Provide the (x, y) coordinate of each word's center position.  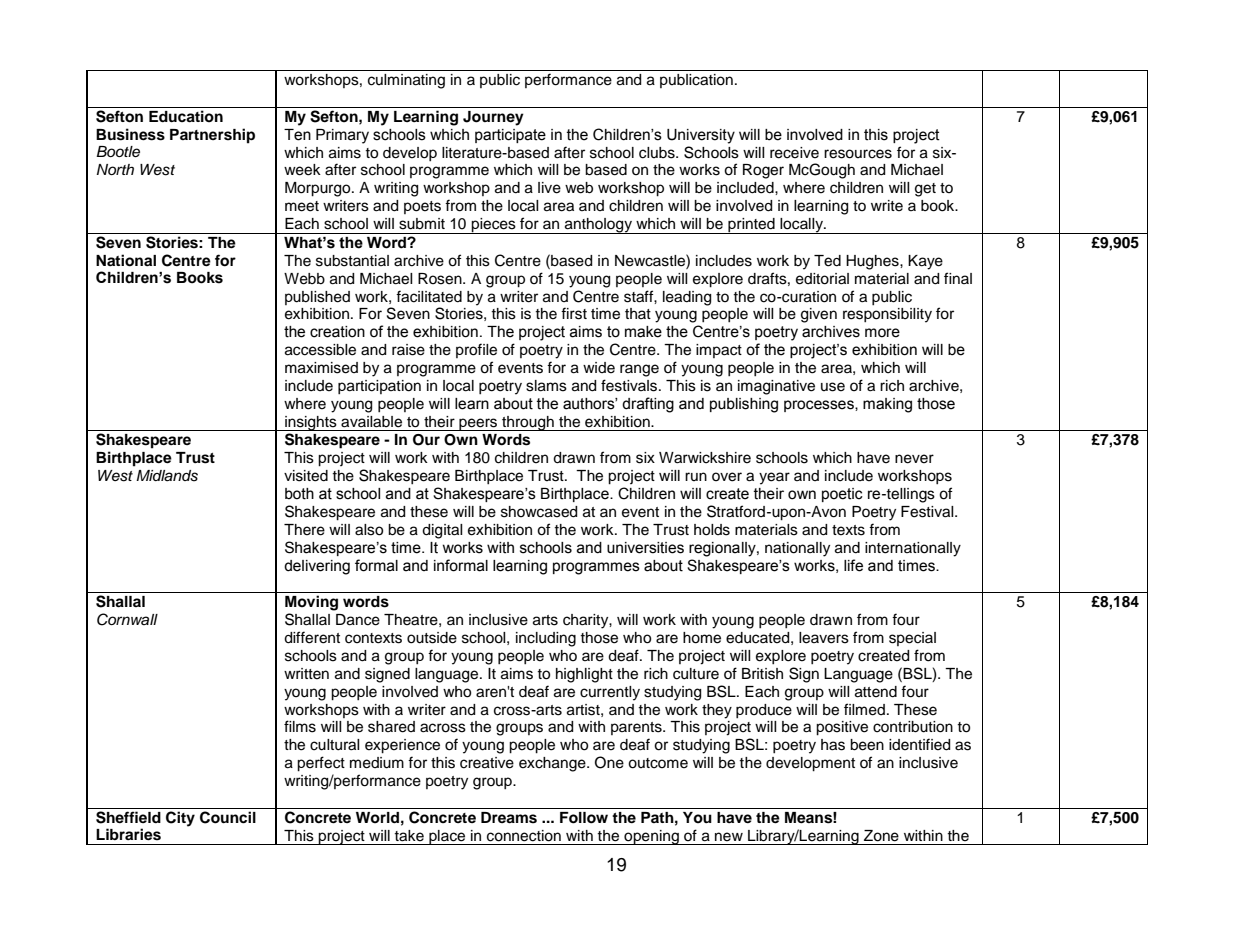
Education (186, 116)
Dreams (509, 818)
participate (510, 136)
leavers (824, 638)
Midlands (167, 476)
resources (858, 154)
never (914, 459)
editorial (822, 279)
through (528, 423)
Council (228, 817)
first (574, 313)
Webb (304, 279)
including (546, 639)
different (312, 637)
